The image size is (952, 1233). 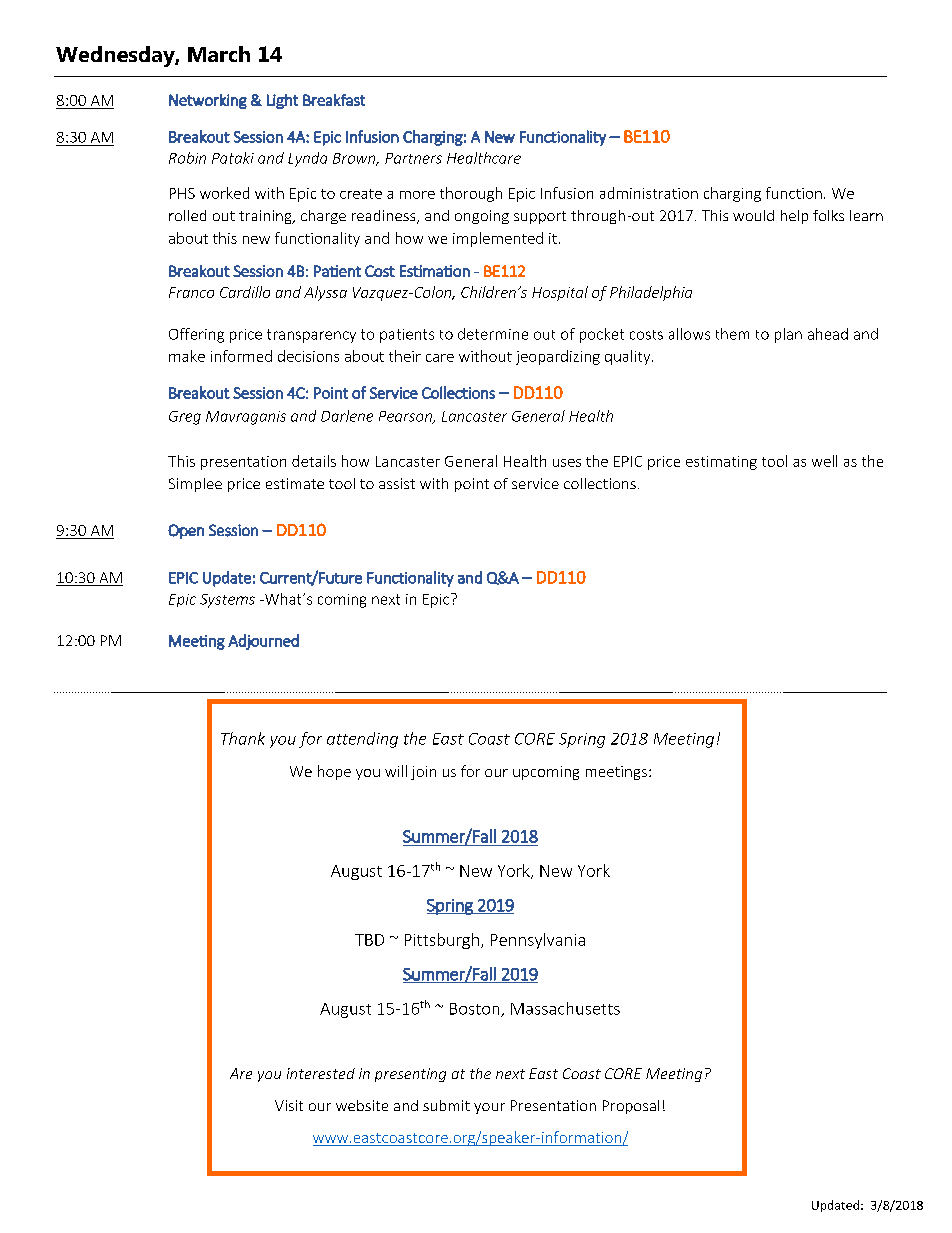 I want to click on Visit, so click(x=289, y=1105).
